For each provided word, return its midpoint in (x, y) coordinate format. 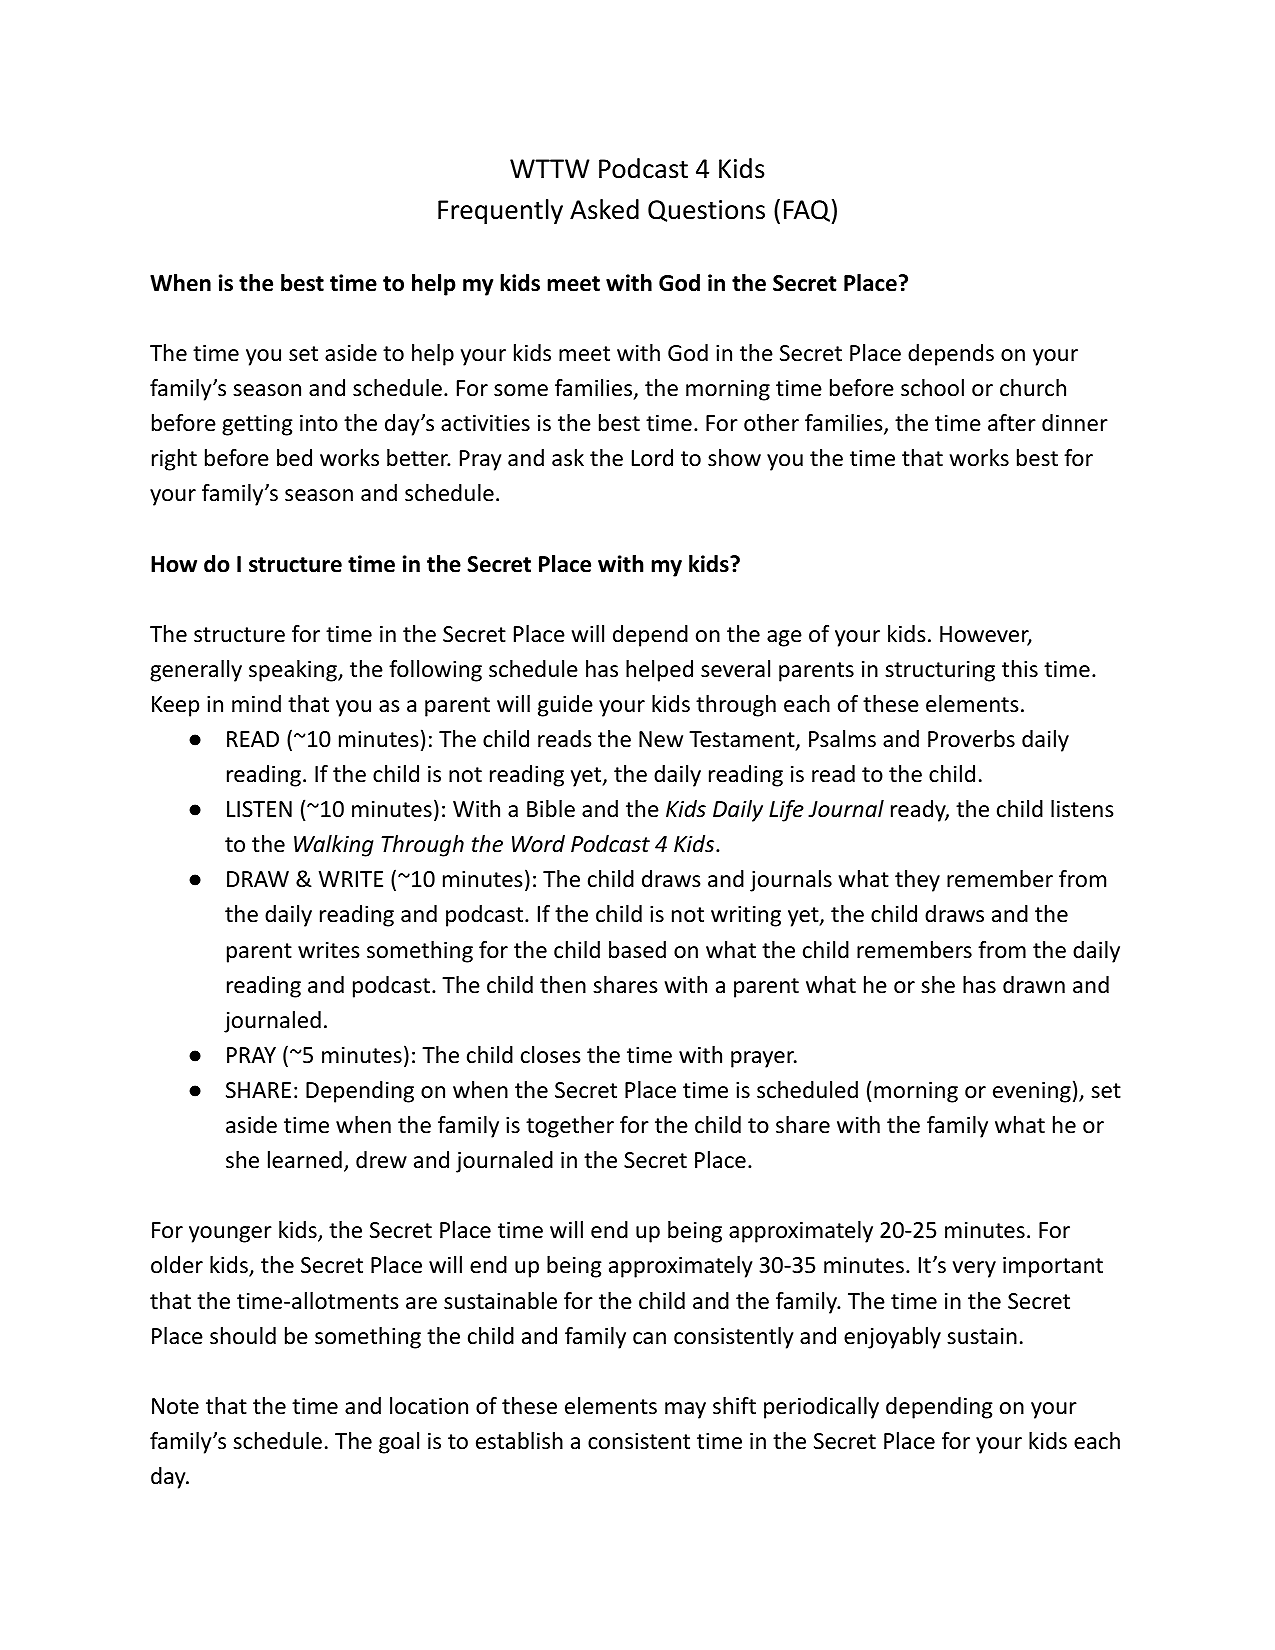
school (932, 388)
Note (175, 1406)
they (917, 881)
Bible (551, 809)
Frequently (500, 211)
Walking (334, 846)
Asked (604, 209)
